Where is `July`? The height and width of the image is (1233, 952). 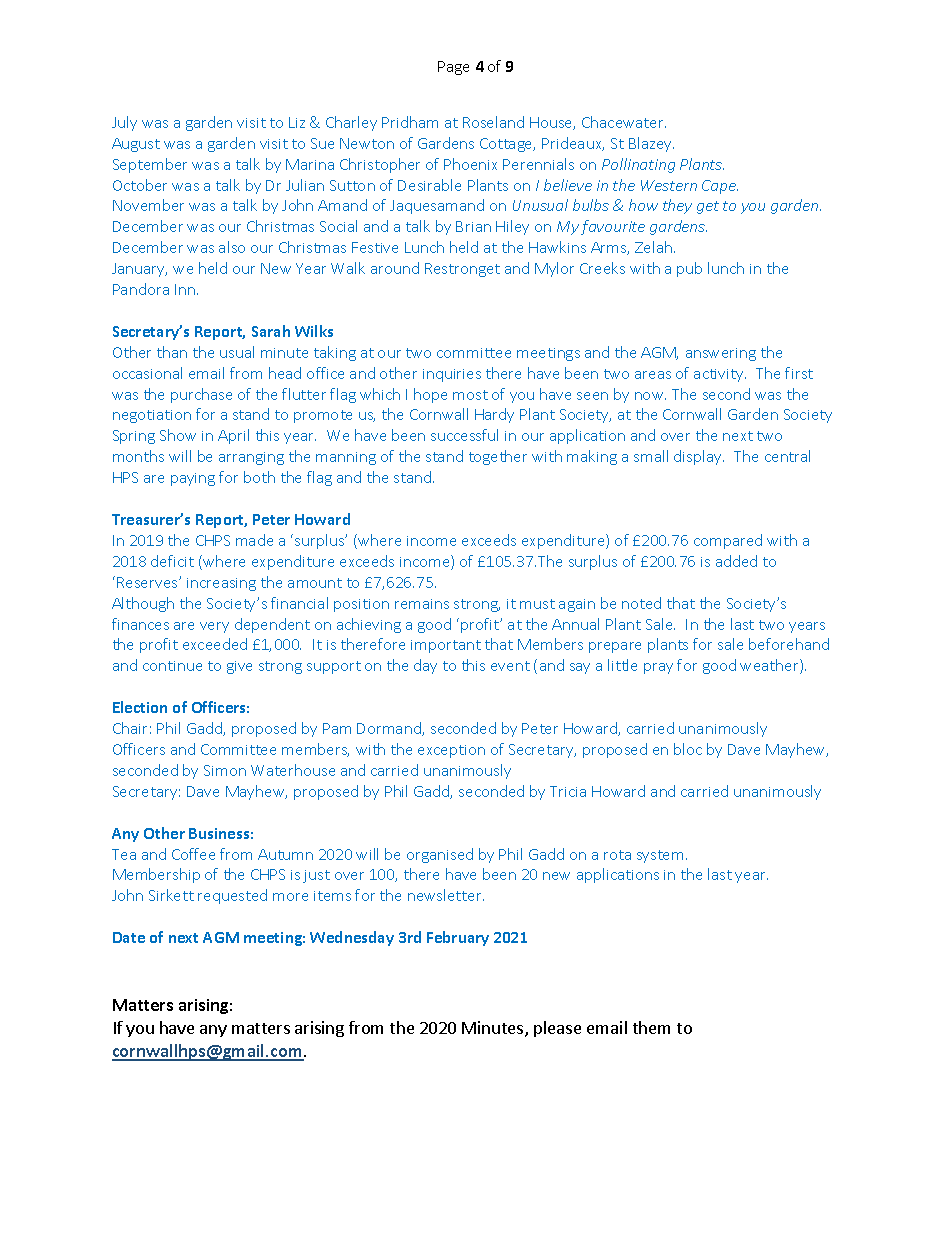 July is located at coordinates (124, 123).
